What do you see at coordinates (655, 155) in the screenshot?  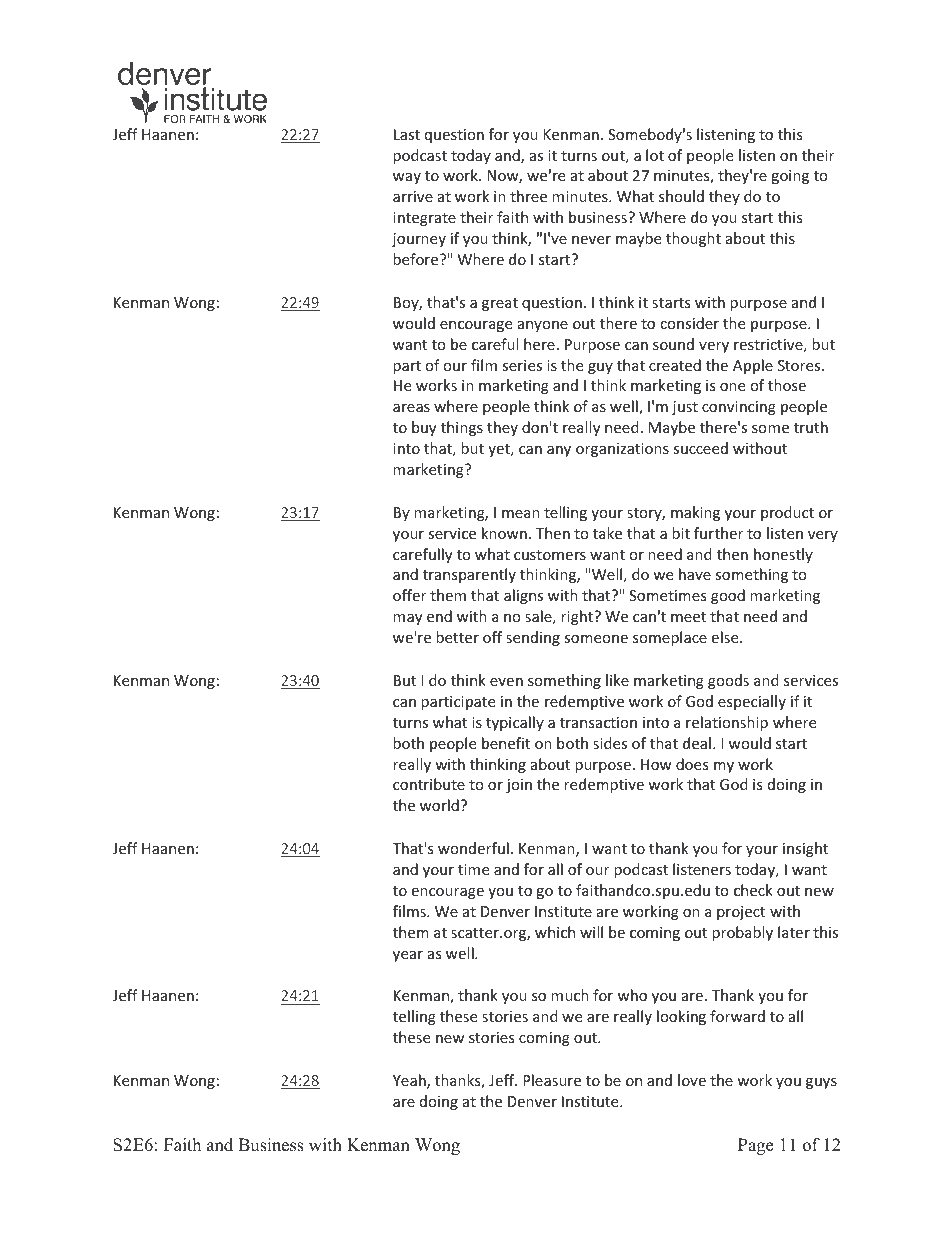 I see `lot` at bounding box center [655, 155].
